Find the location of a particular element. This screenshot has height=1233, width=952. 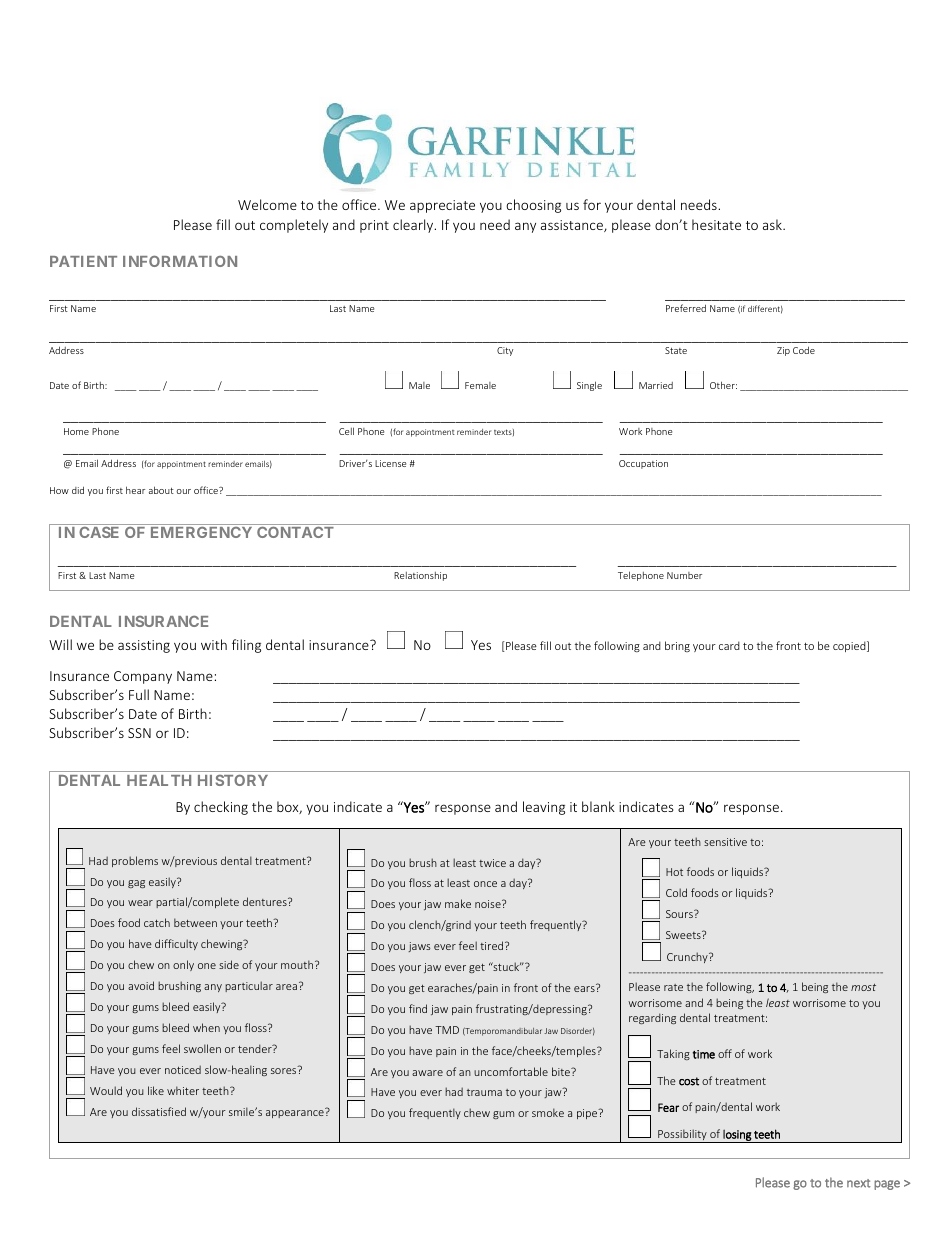

Relationship is located at coordinates (420, 576).
